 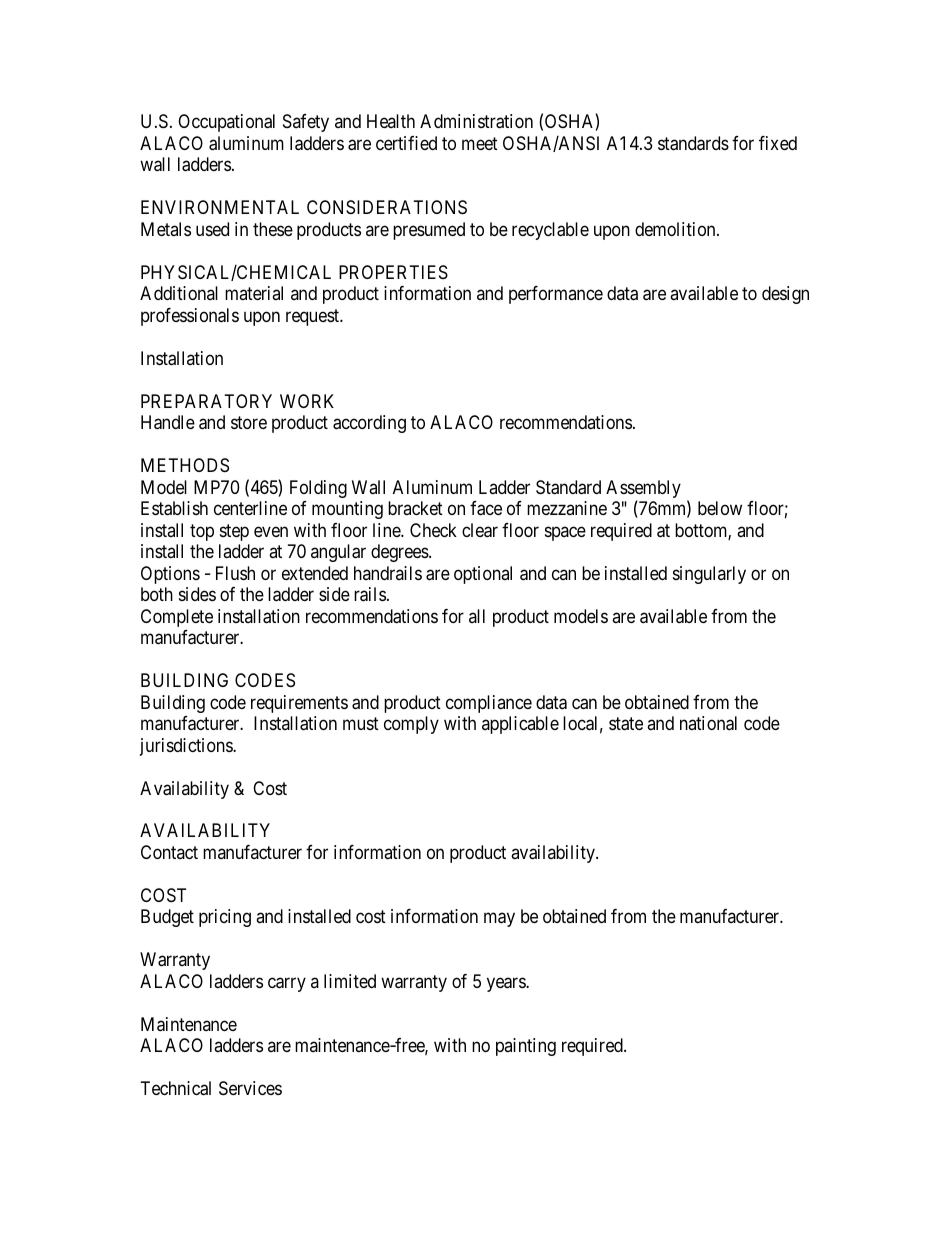 What do you see at coordinates (369, 424) in the image?
I see `according` at bounding box center [369, 424].
